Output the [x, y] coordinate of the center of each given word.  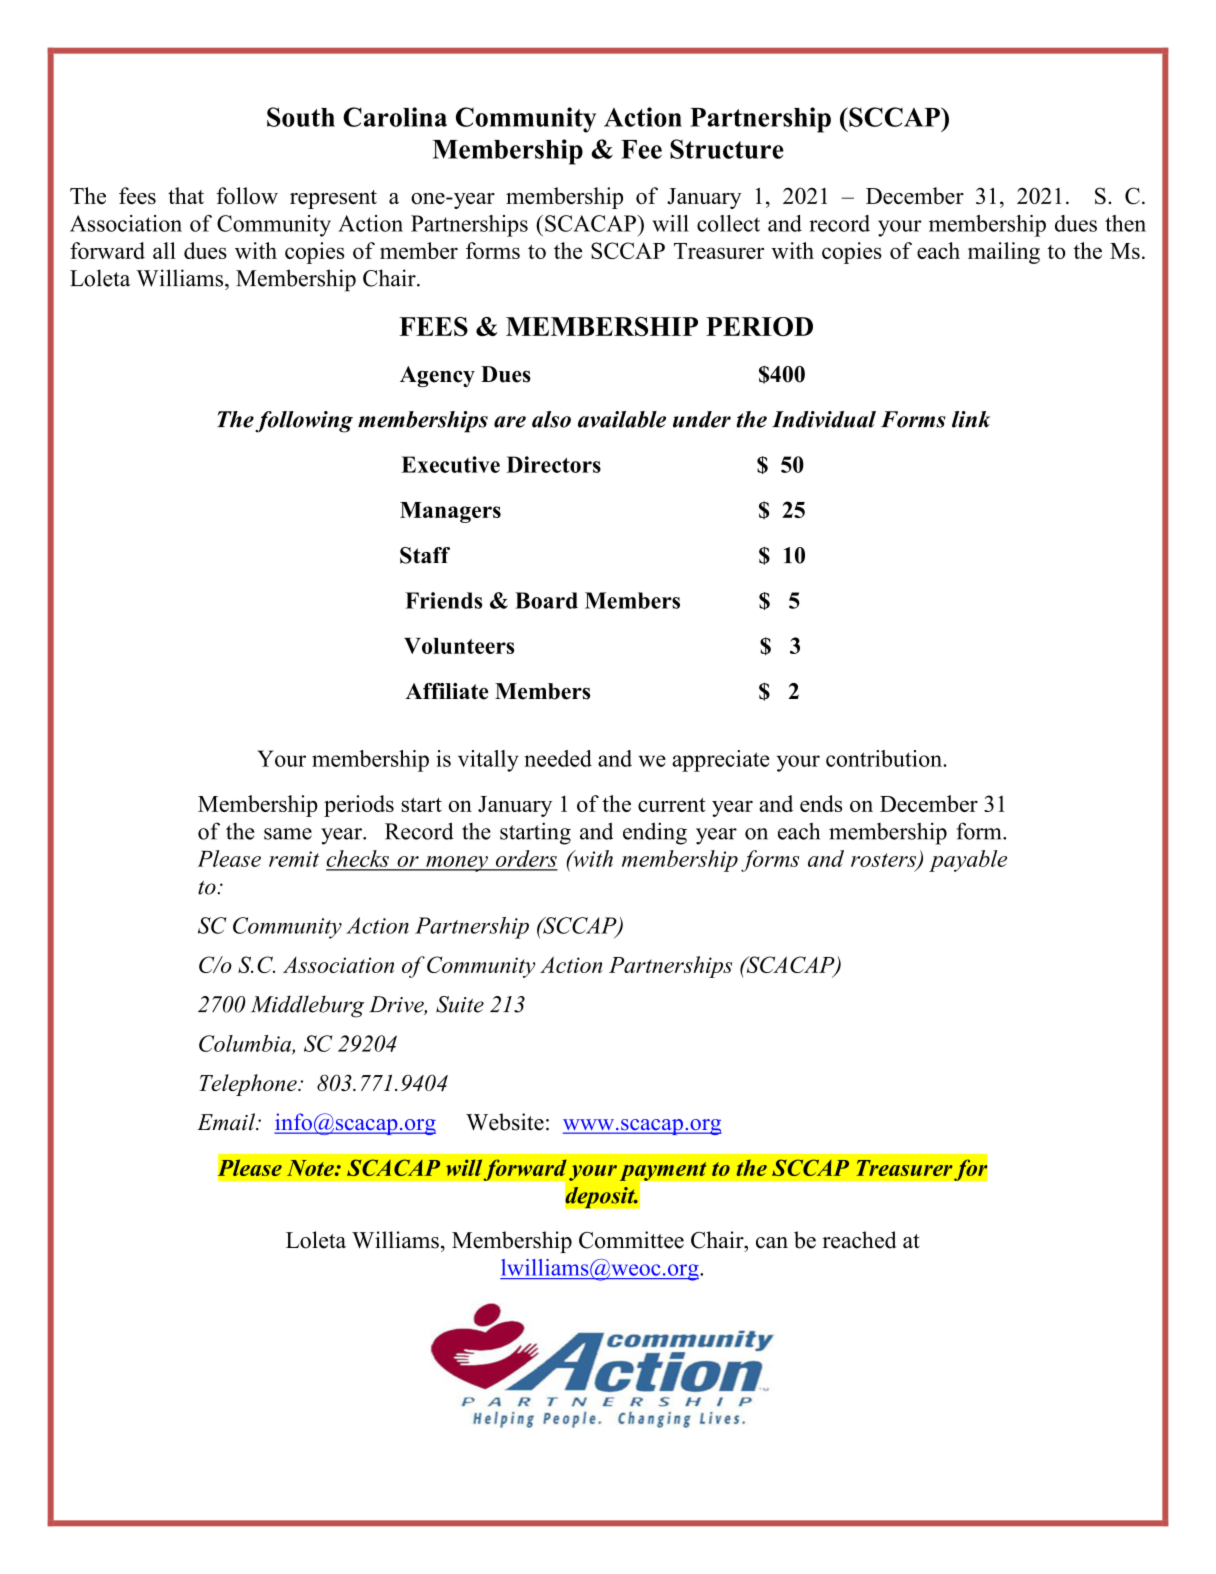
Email [227, 1122]
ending [655, 833]
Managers [450, 512]
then [1125, 223]
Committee [631, 1240]
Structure [727, 149]
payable [968, 861]
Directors [554, 464]
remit [294, 859]
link [971, 419]
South [301, 117]
